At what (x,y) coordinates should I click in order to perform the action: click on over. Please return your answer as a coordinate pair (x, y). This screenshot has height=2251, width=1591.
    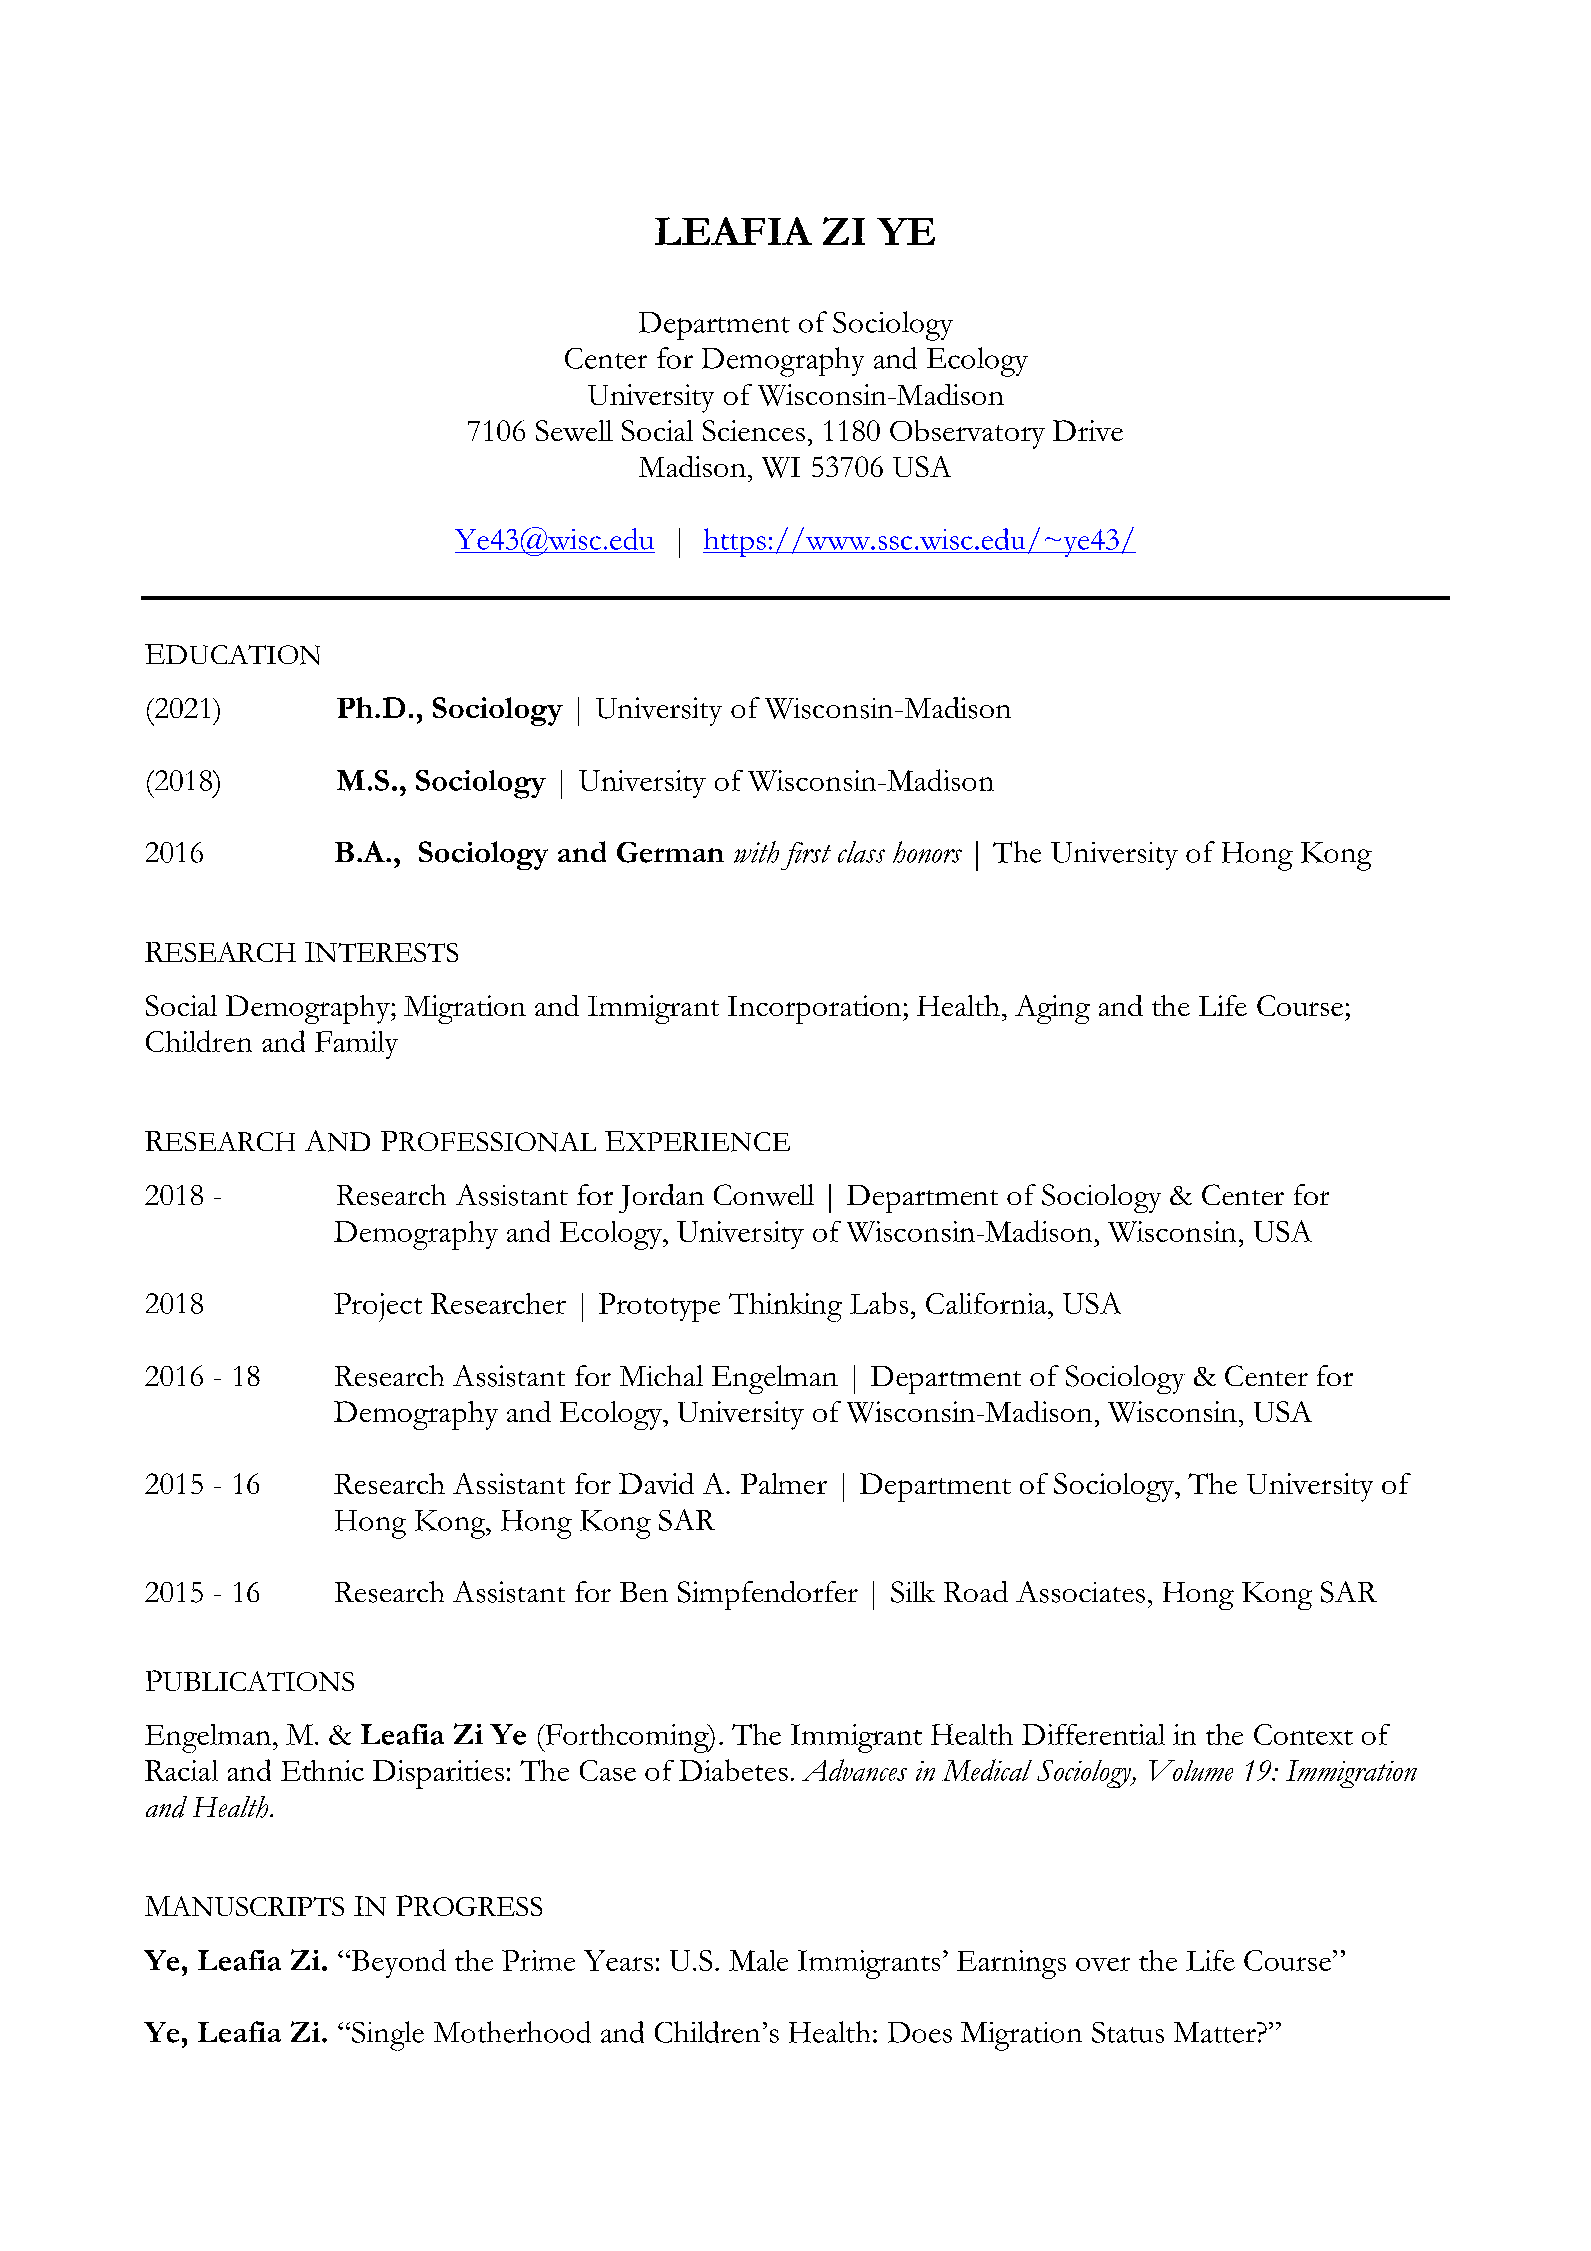
    Looking at the image, I should click on (1103, 1964).
